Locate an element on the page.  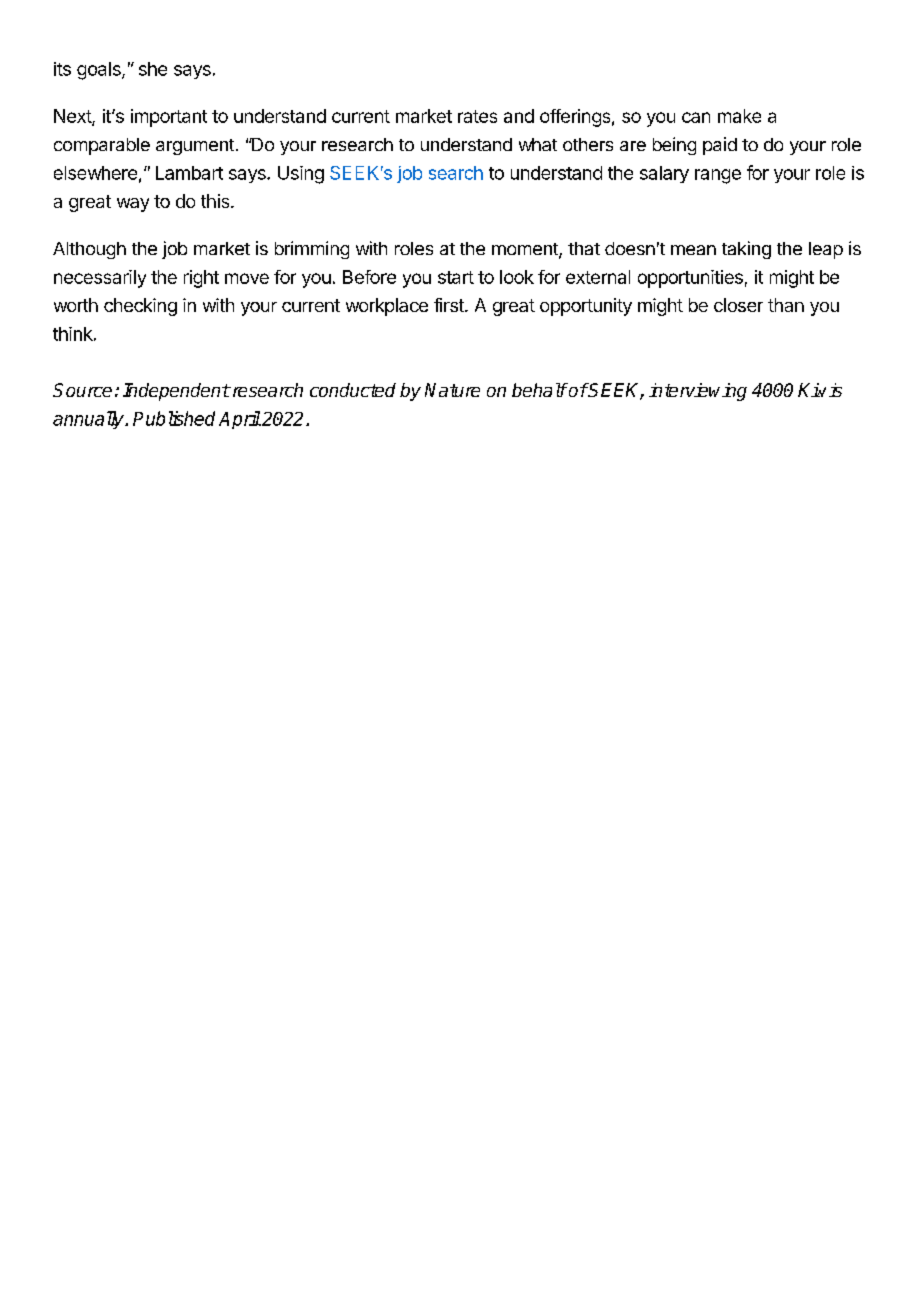
first is located at coordinates (450, 305).
